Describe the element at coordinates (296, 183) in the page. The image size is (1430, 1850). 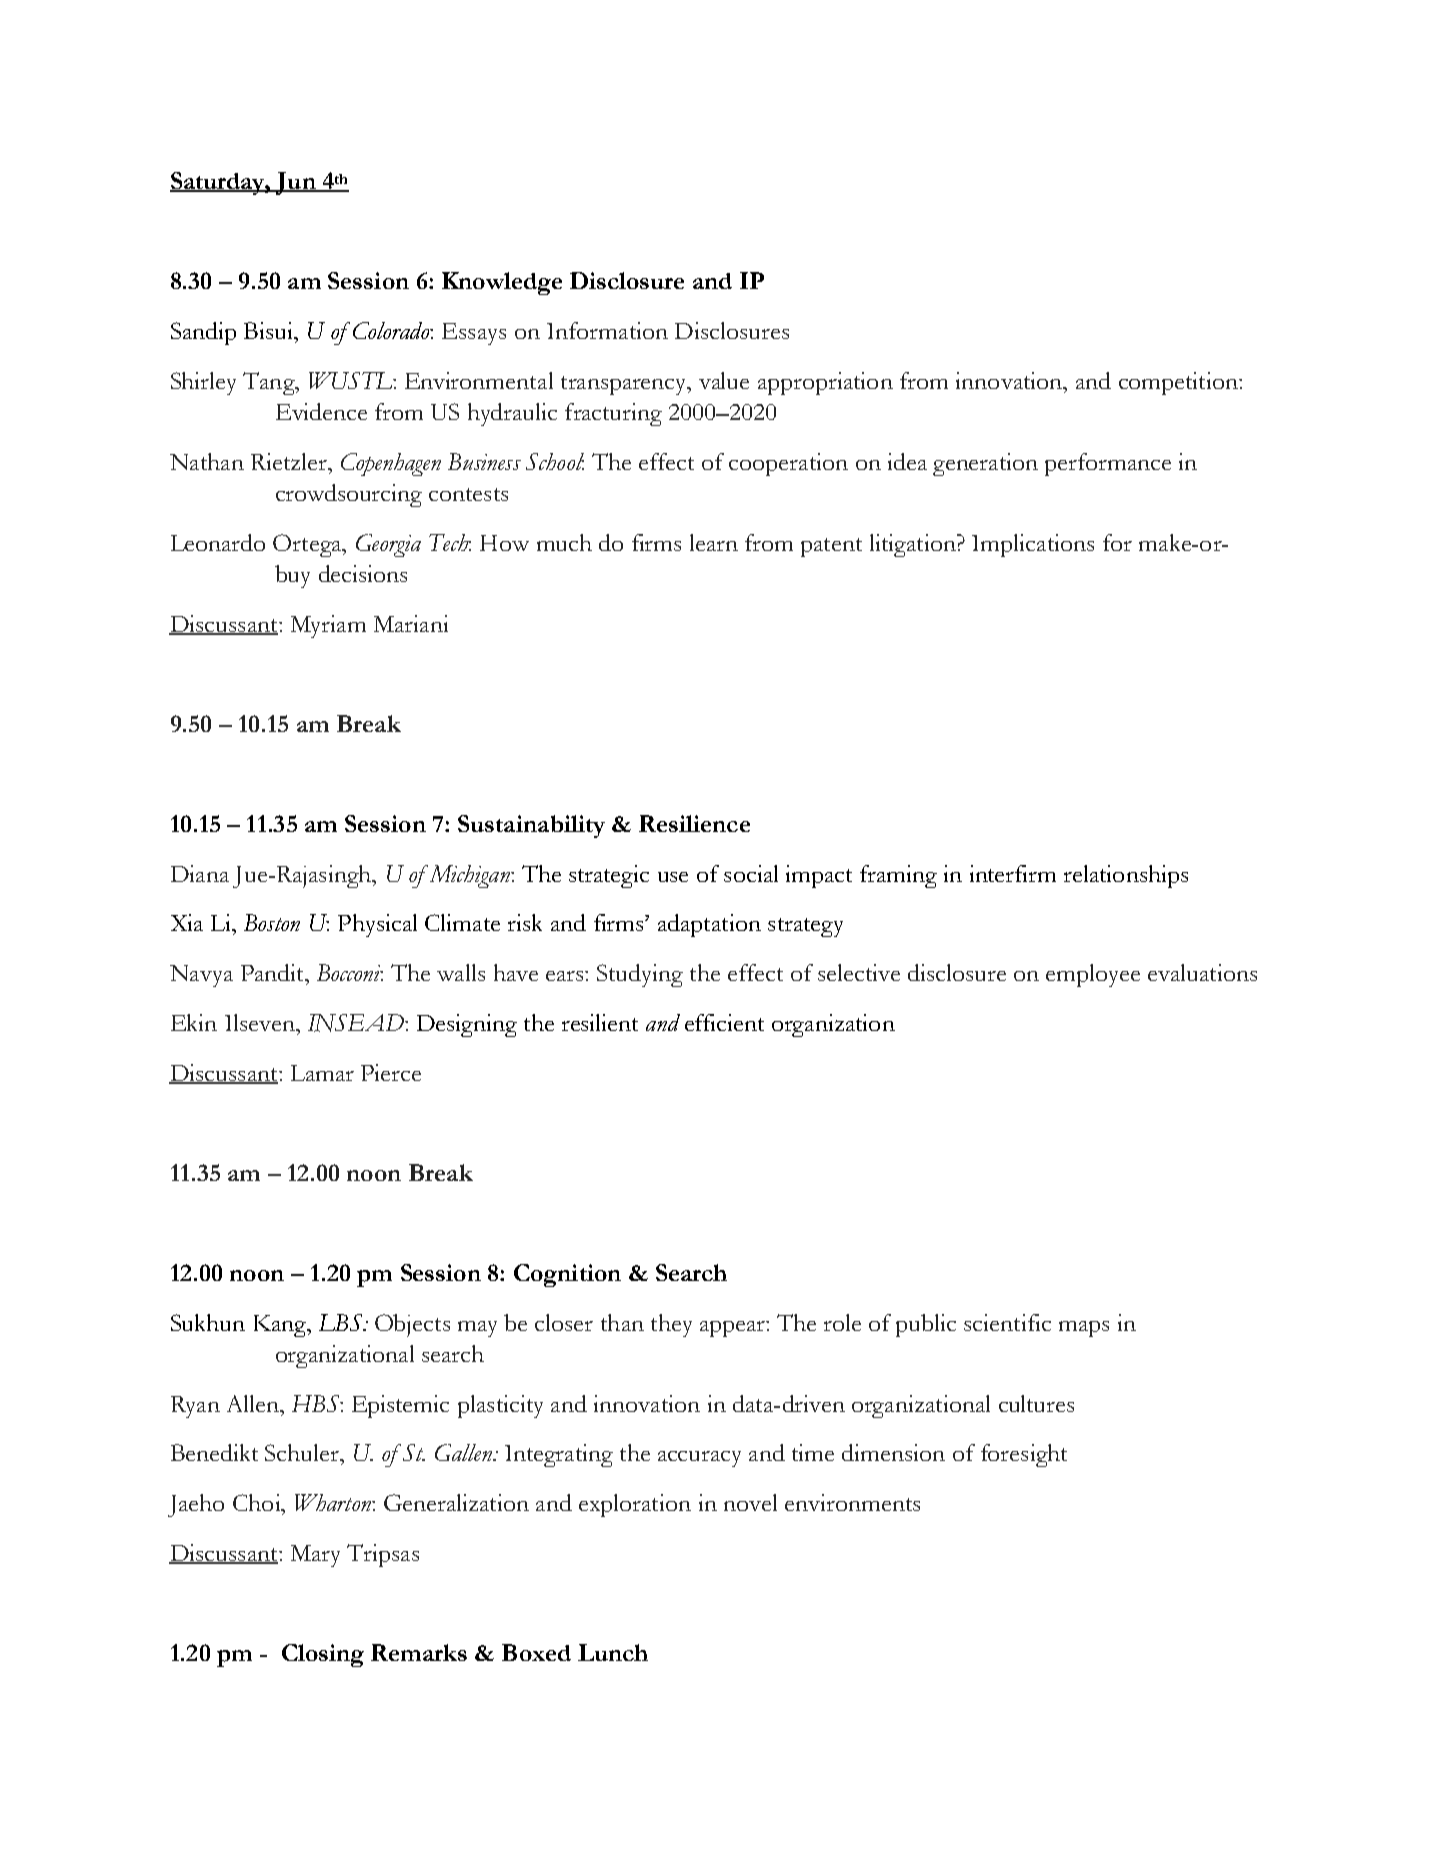
I see `Jun` at that location.
